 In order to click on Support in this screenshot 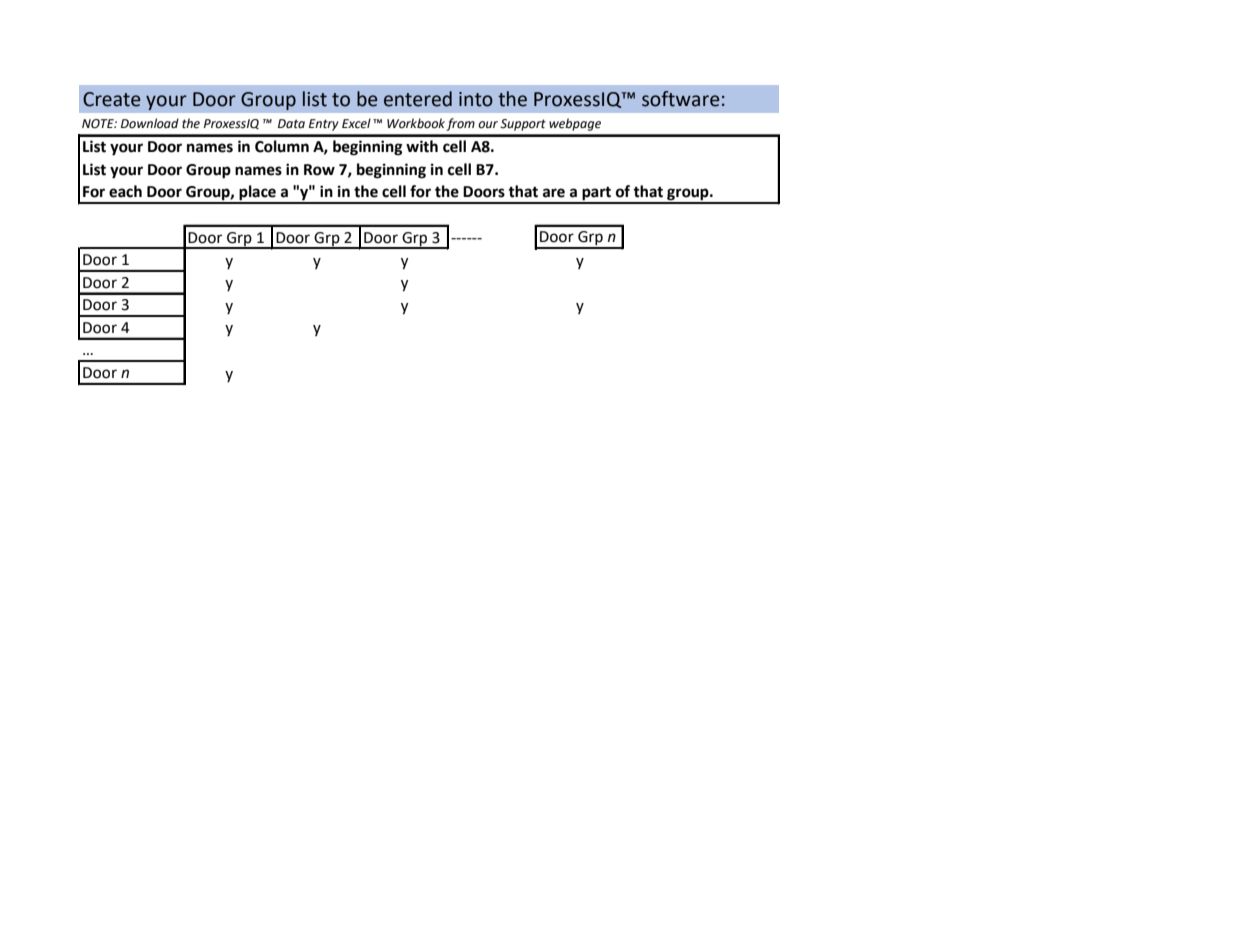, I will do `click(523, 125)`.
